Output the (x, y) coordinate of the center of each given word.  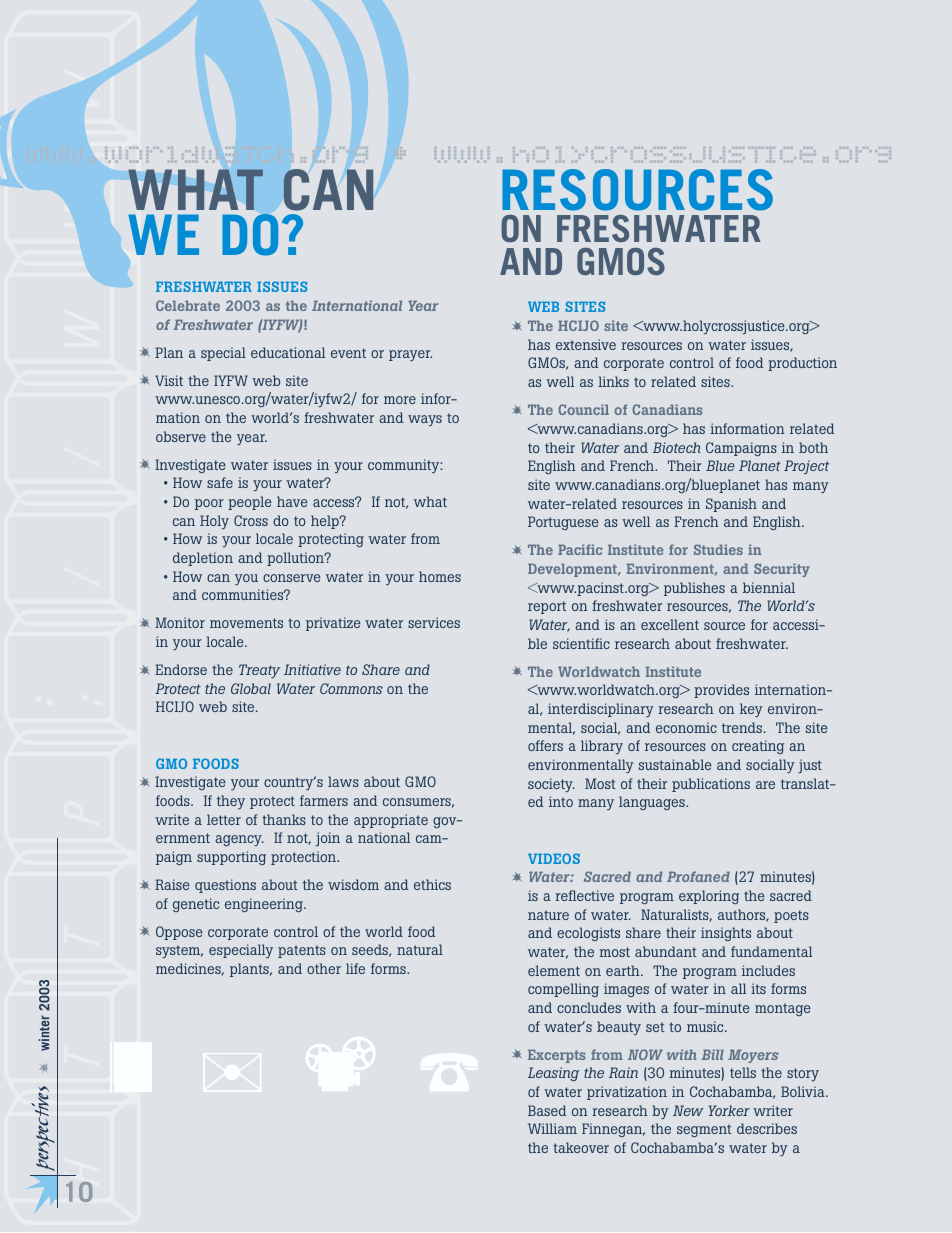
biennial (769, 587)
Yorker (729, 1110)
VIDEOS (554, 858)
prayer (410, 355)
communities (244, 594)
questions (225, 886)
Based (547, 1110)
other (324, 968)
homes (440, 576)
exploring (709, 897)
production (802, 364)
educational (288, 352)
